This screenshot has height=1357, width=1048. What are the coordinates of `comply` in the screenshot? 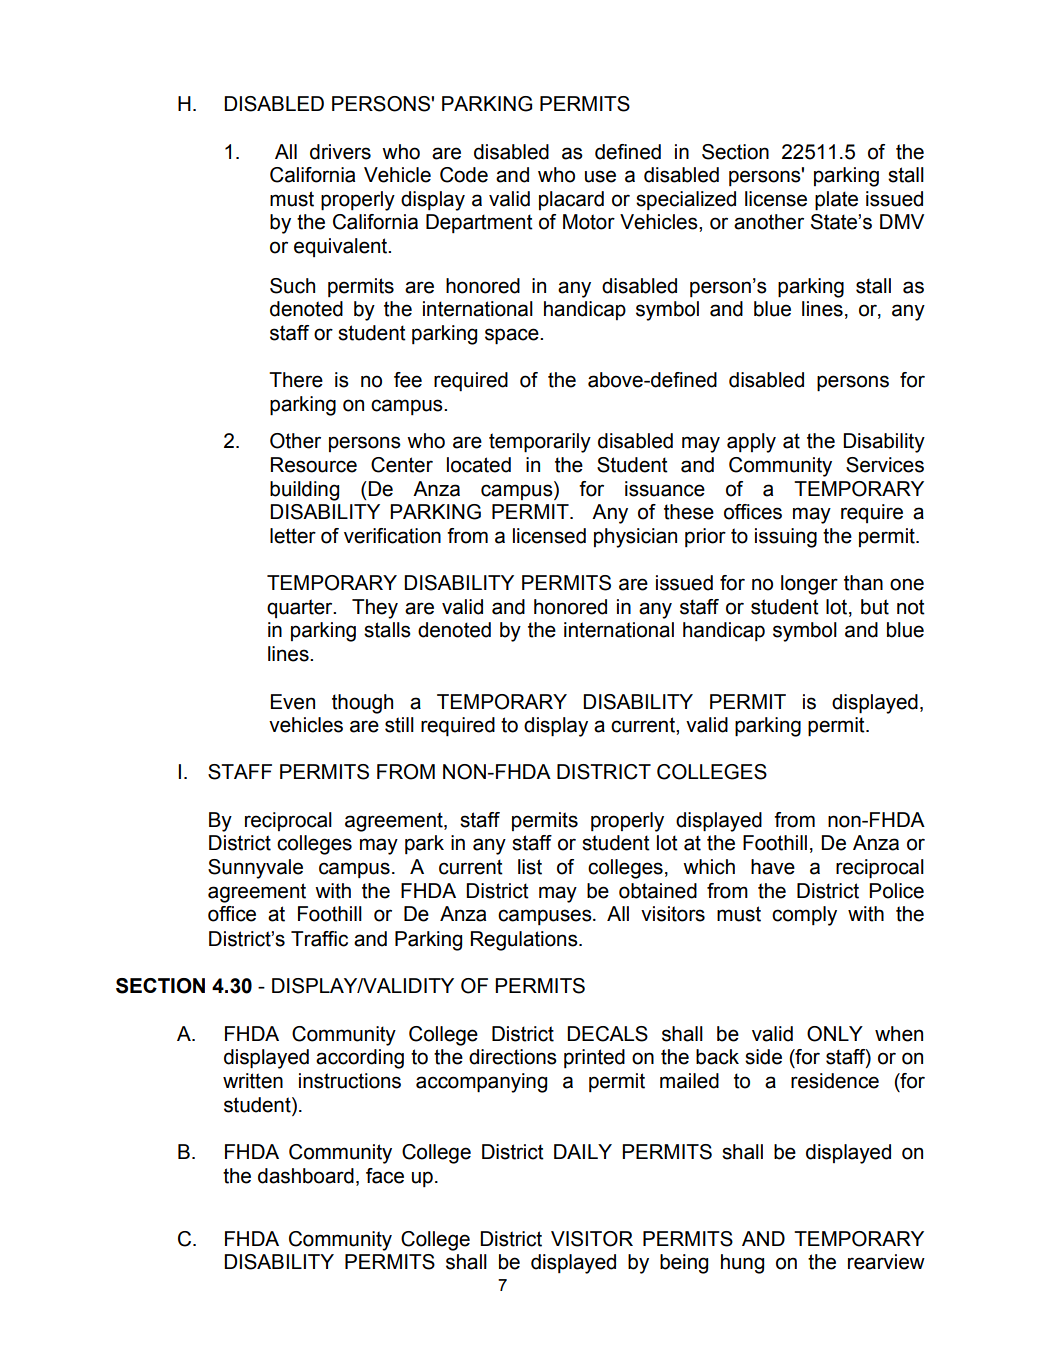 It's located at (804, 916).
